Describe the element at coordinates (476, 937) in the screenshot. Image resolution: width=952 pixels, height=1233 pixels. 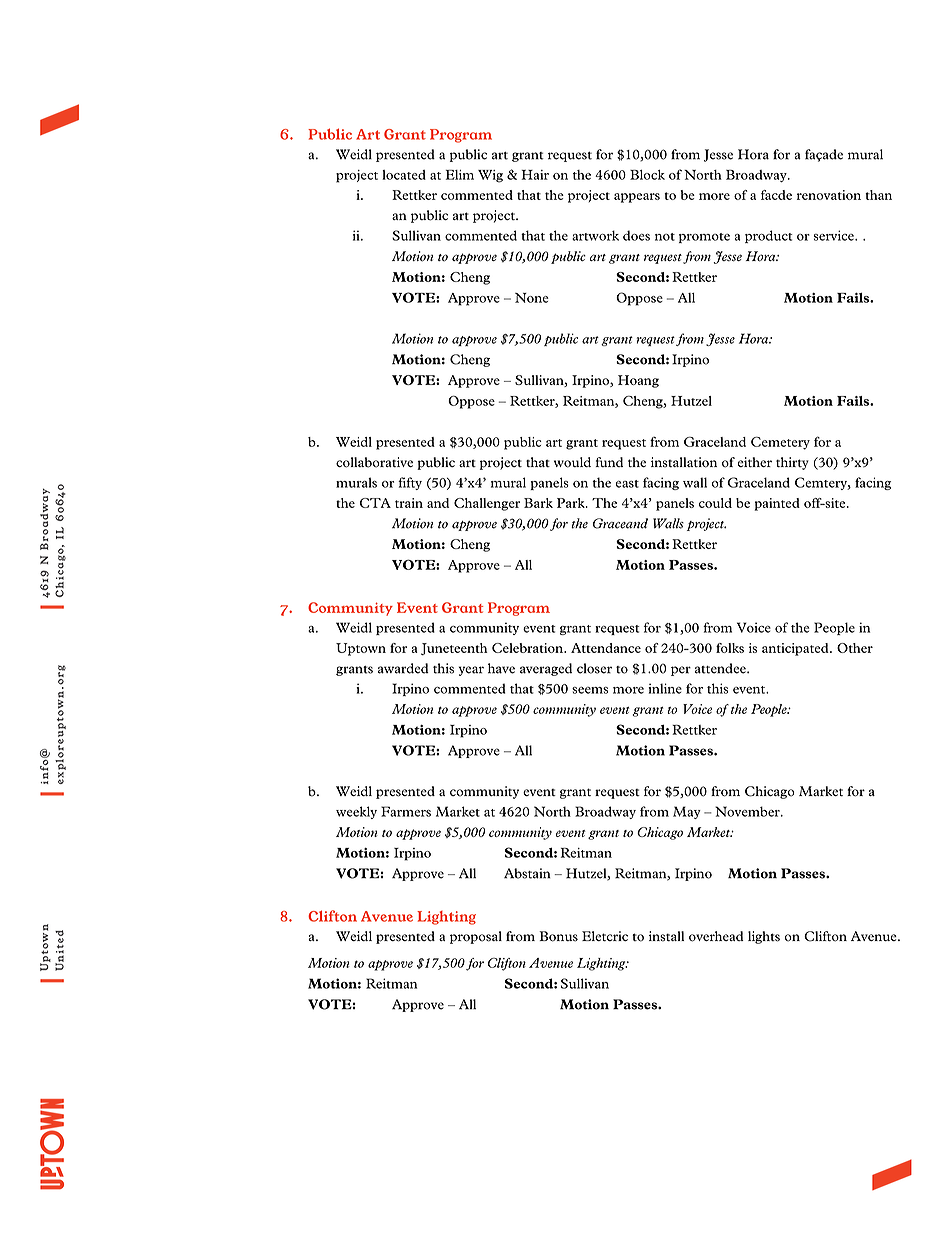
I see `proposal` at that location.
